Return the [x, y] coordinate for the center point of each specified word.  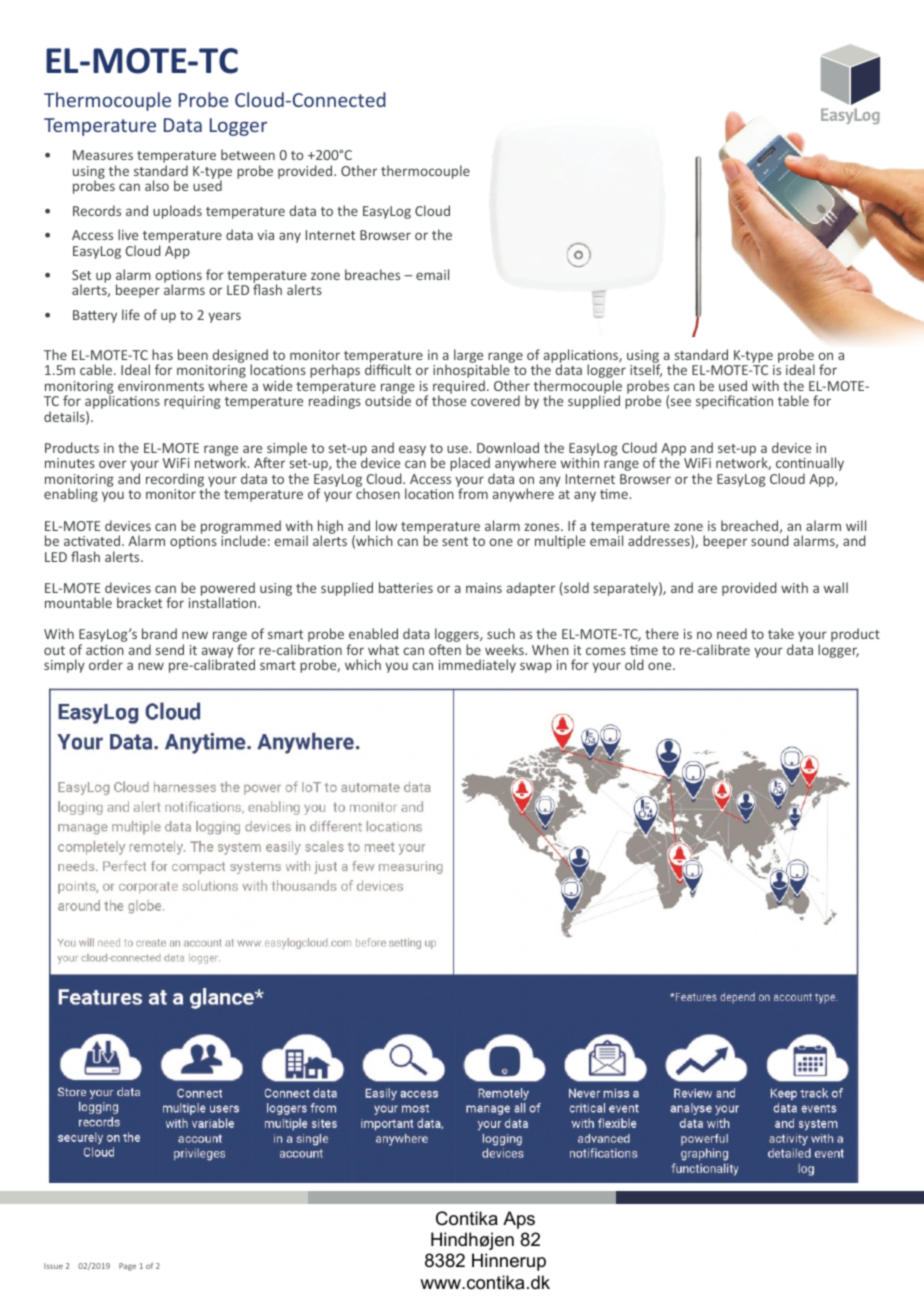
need [732, 633]
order [106, 664]
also [157, 185]
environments [161, 386]
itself [646, 369]
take [781, 633]
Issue [53, 1266]
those [449, 400]
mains [484, 588]
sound [770, 540]
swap [536, 667]
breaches [372, 274]
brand [159, 633]
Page [127, 1267]
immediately [477, 666]
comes [606, 651]
